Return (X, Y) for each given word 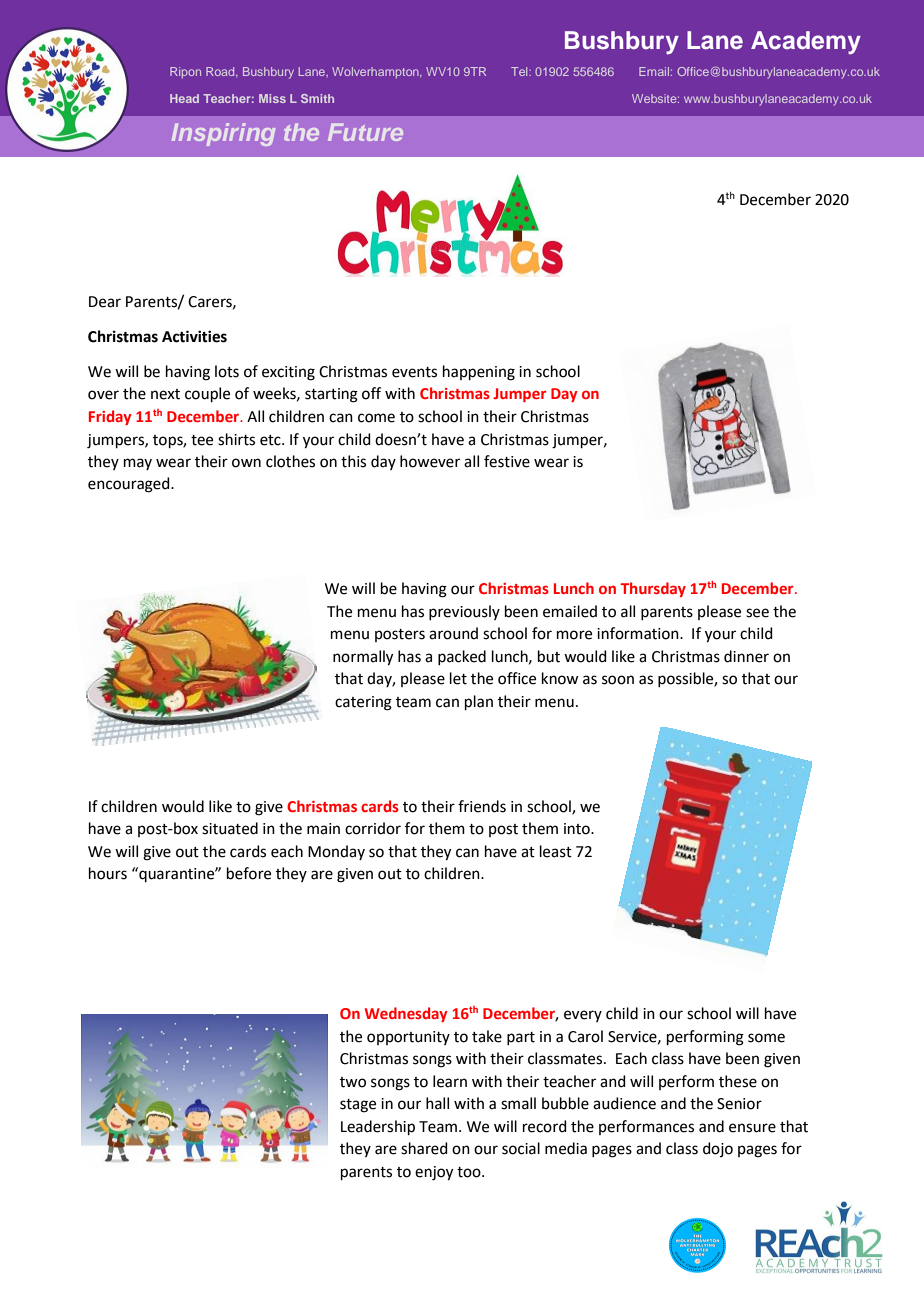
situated (230, 828)
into (578, 829)
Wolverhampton (376, 73)
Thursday (653, 589)
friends (482, 806)
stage (358, 1106)
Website (655, 98)
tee (202, 440)
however (430, 461)
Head (184, 98)
